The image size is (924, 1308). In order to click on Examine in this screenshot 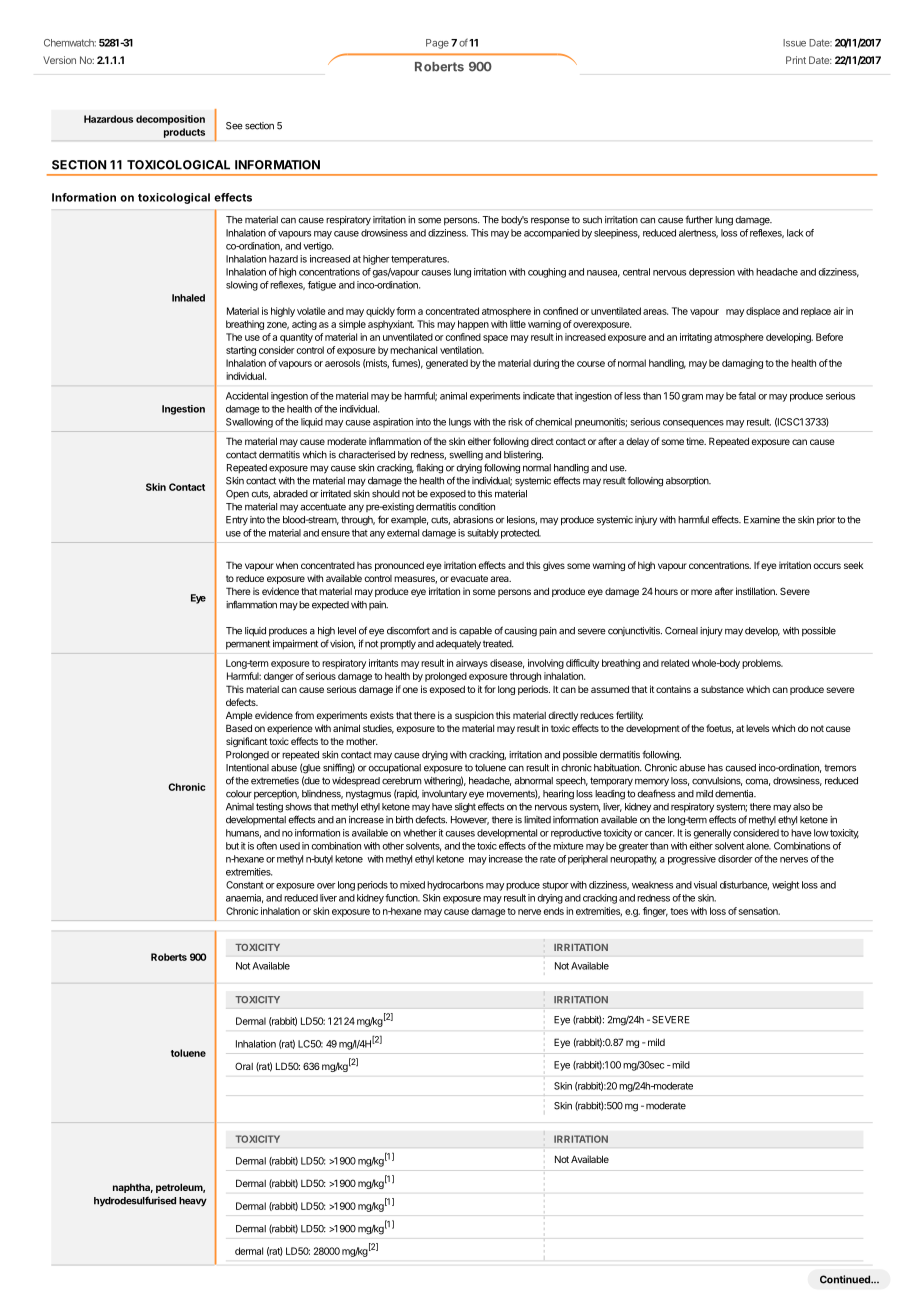, I will do `click(762, 520)`.
